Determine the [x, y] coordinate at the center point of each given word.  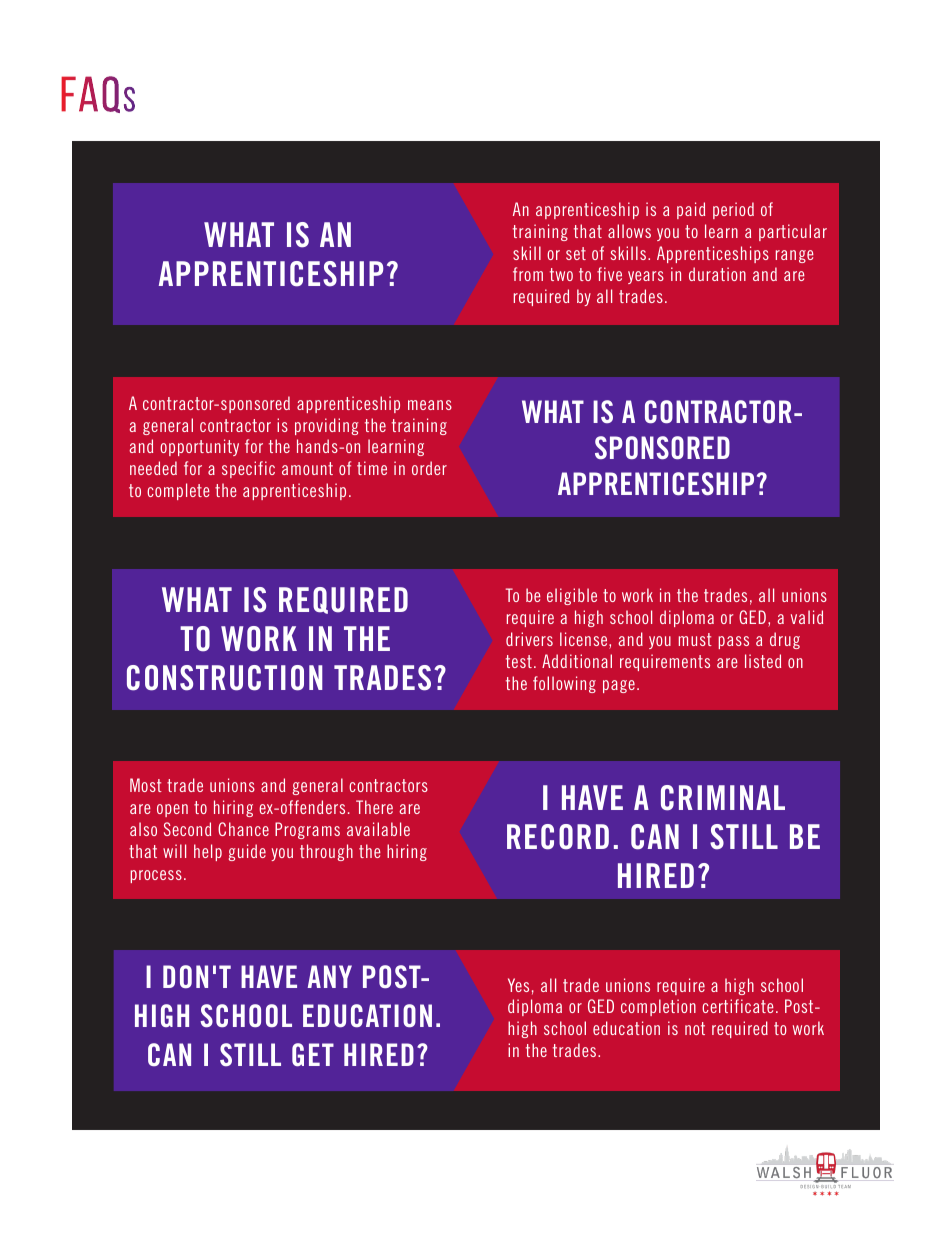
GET [313, 1054]
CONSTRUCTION [224, 678]
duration [717, 274]
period [733, 210]
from [528, 274]
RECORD [558, 837]
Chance [243, 829]
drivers [529, 639]
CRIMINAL [723, 798]
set [576, 253]
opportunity [199, 447]
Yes [518, 985]
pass [733, 642]
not [695, 1028]
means [430, 405]
